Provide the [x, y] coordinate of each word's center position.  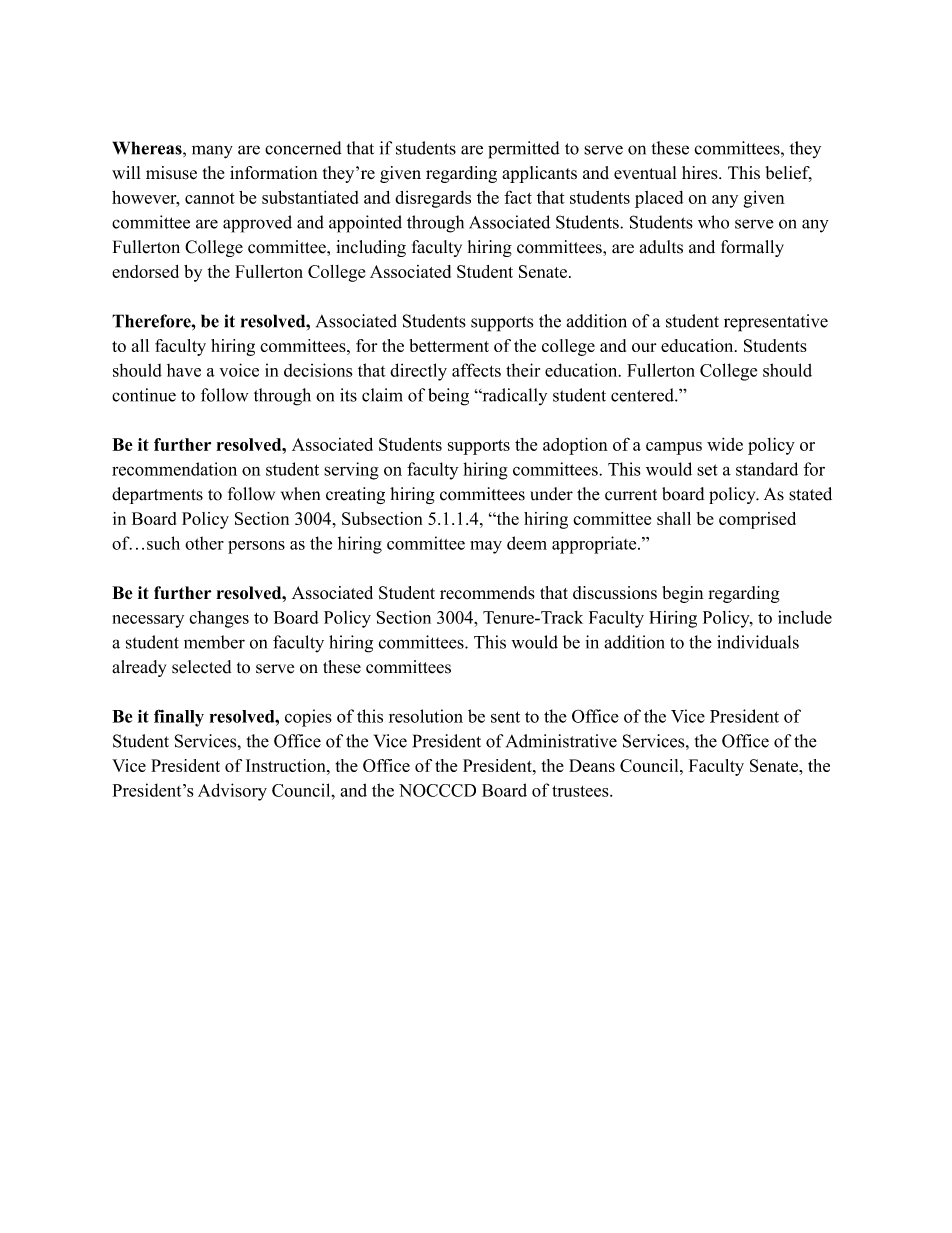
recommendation [174, 469]
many [212, 152]
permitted [524, 150]
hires [701, 173]
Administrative [561, 741]
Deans [592, 765]
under [551, 494]
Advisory [232, 792]
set [707, 470]
